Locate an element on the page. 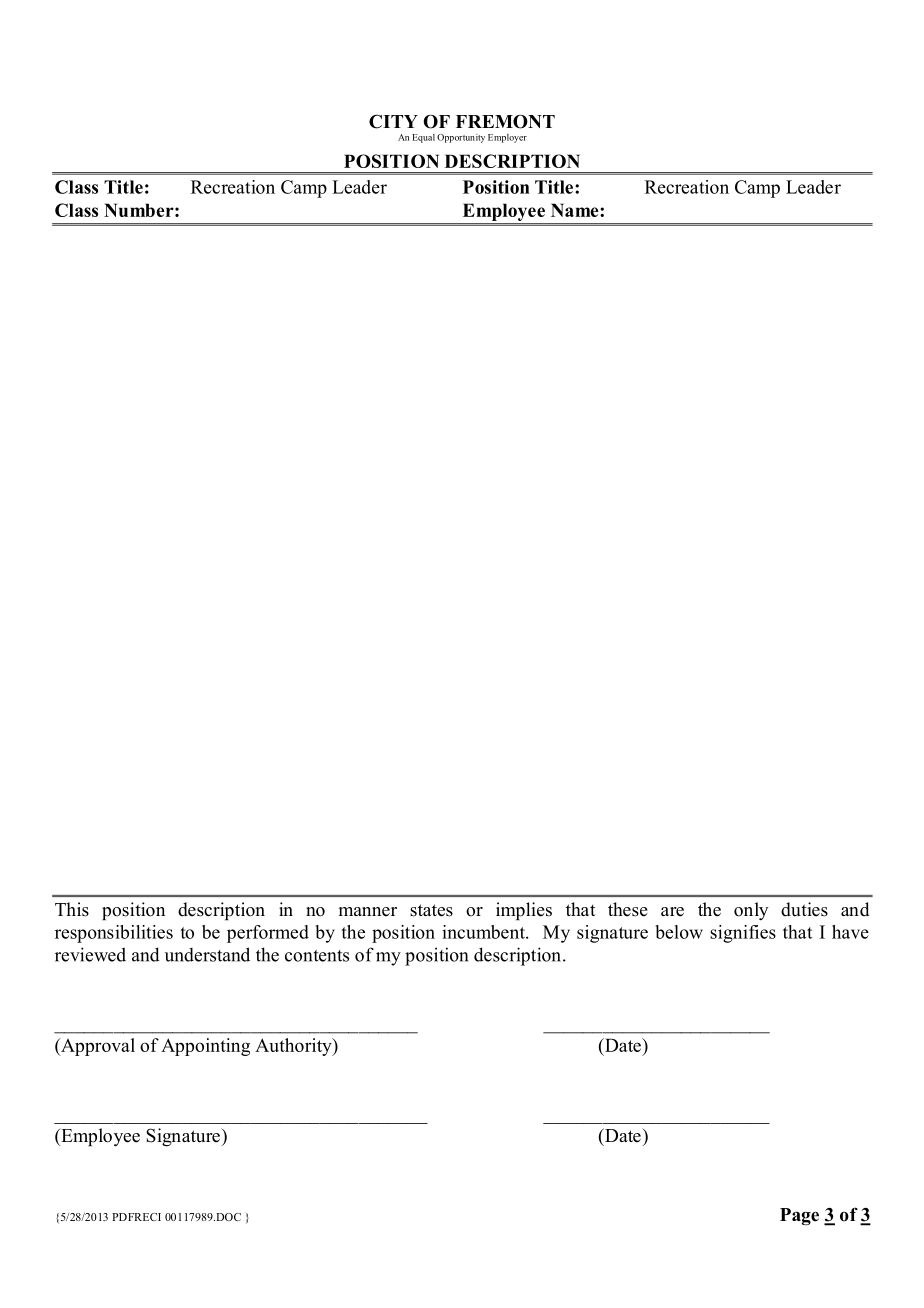 The width and height of the page is (924, 1308). Opportunity is located at coordinates (461, 138).
